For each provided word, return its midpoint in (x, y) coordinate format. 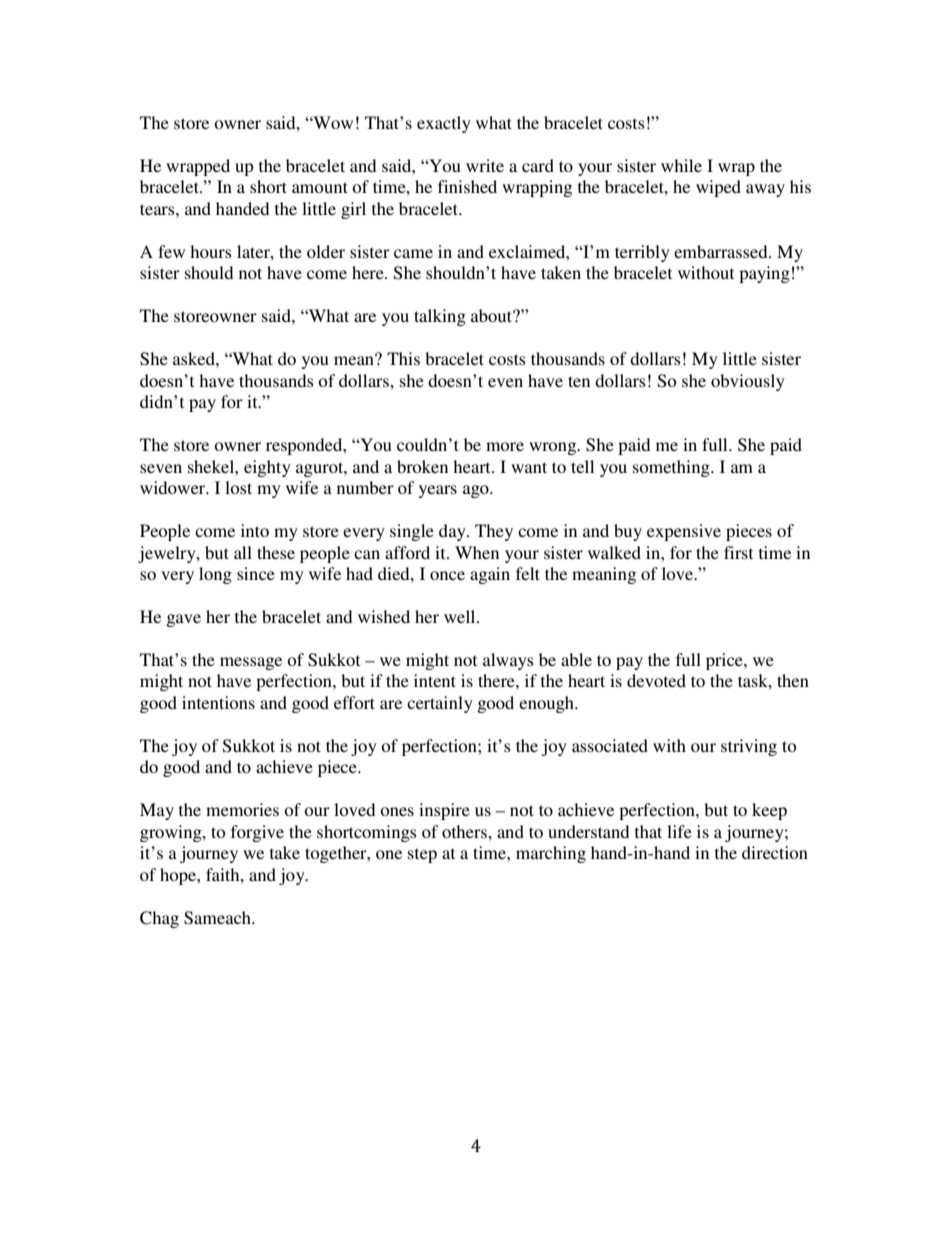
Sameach (218, 918)
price (725, 661)
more (505, 446)
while (681, 165)
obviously (748, 382)
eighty (267, 468)
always (508, 661)
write (485, 165)
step (422, 855)
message (251, 663)
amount (320, 187)
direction (775, 852)
